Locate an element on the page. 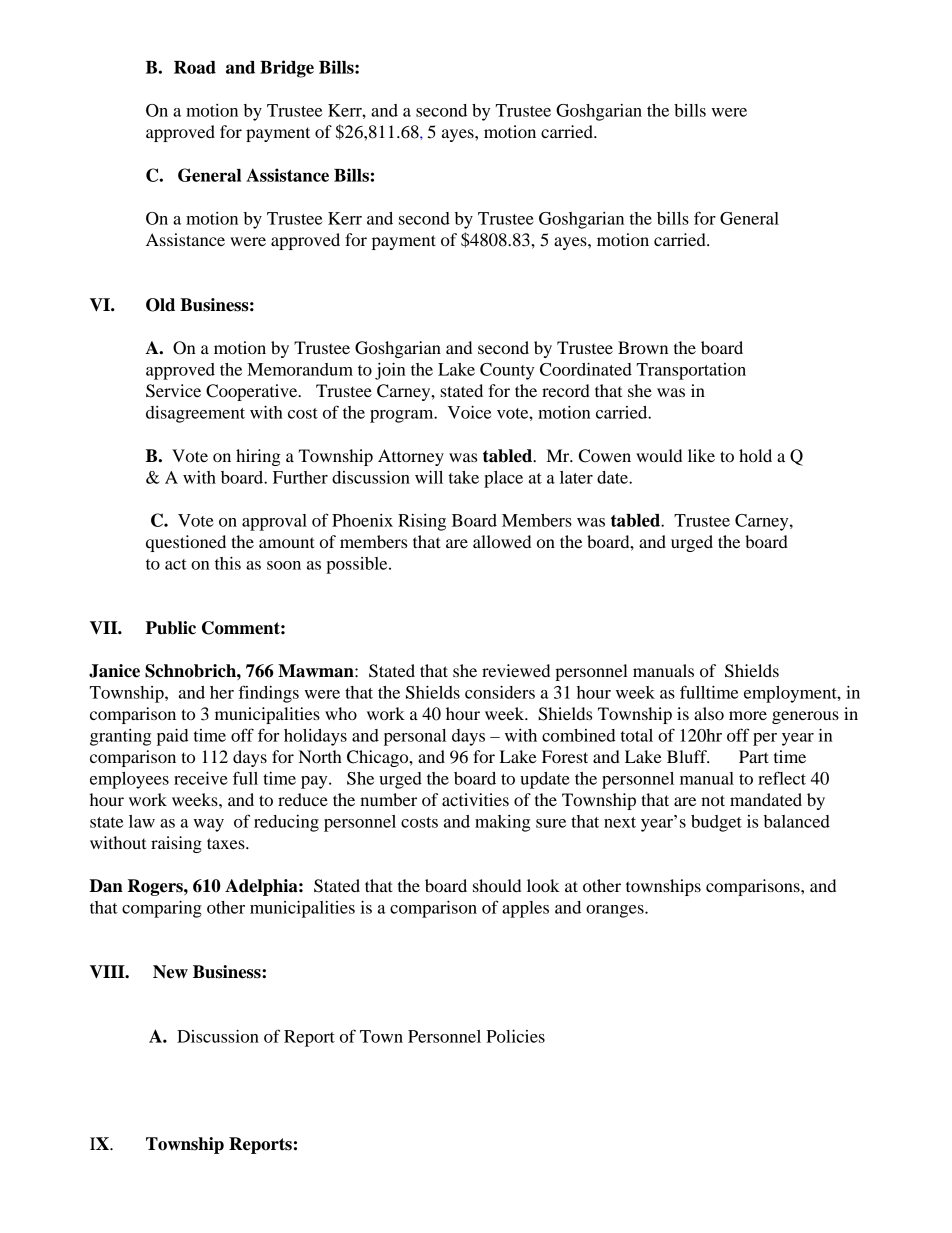  Transportation is located at coordinates (691, 371).
